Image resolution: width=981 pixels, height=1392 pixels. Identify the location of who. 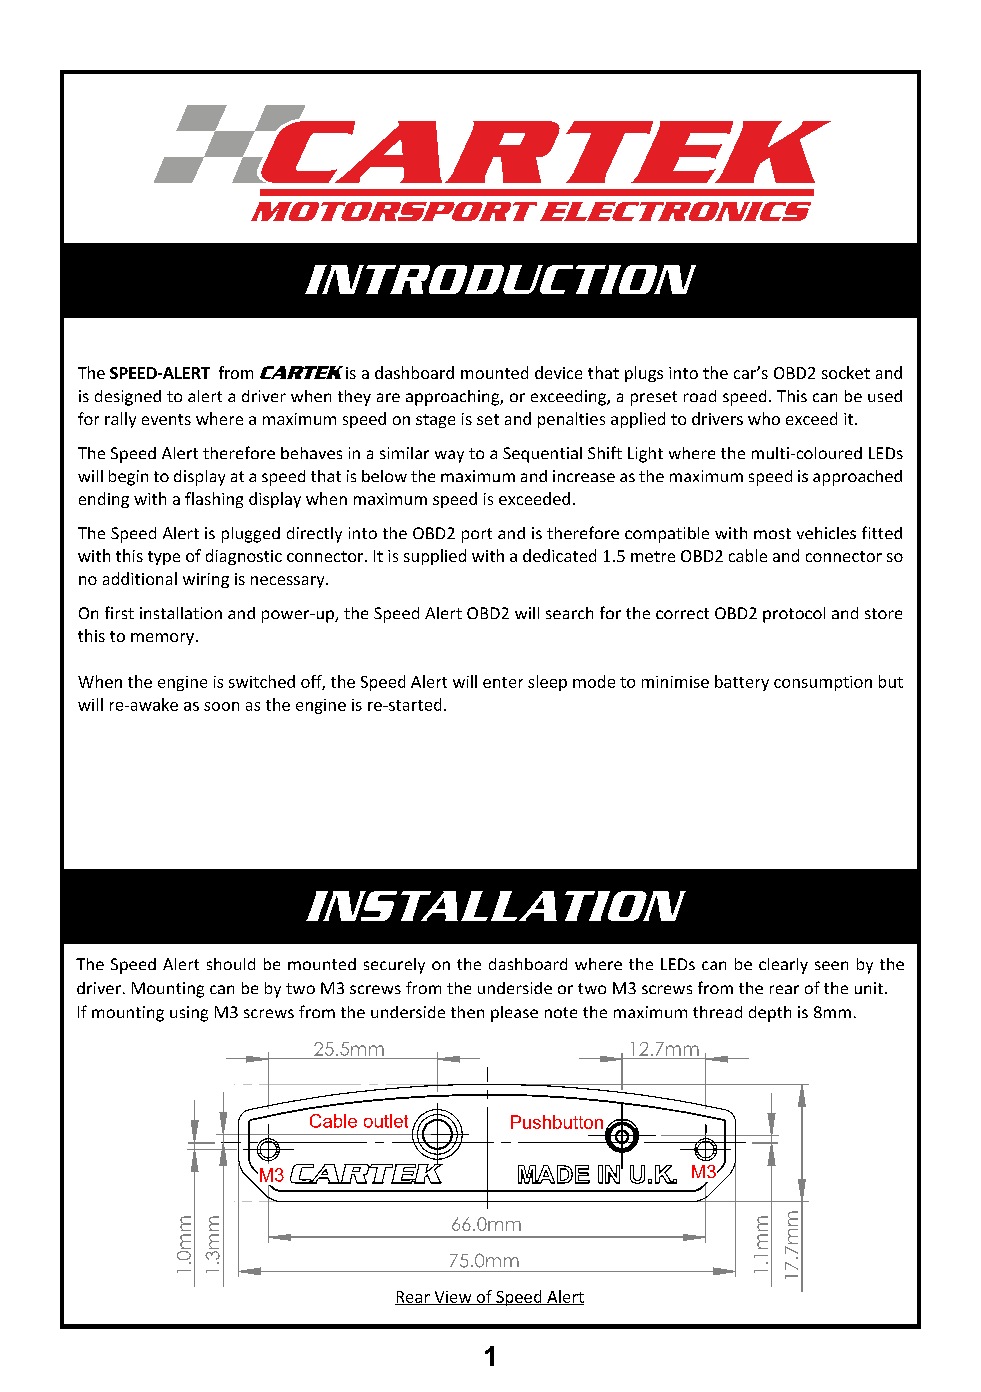
(764, 418).
